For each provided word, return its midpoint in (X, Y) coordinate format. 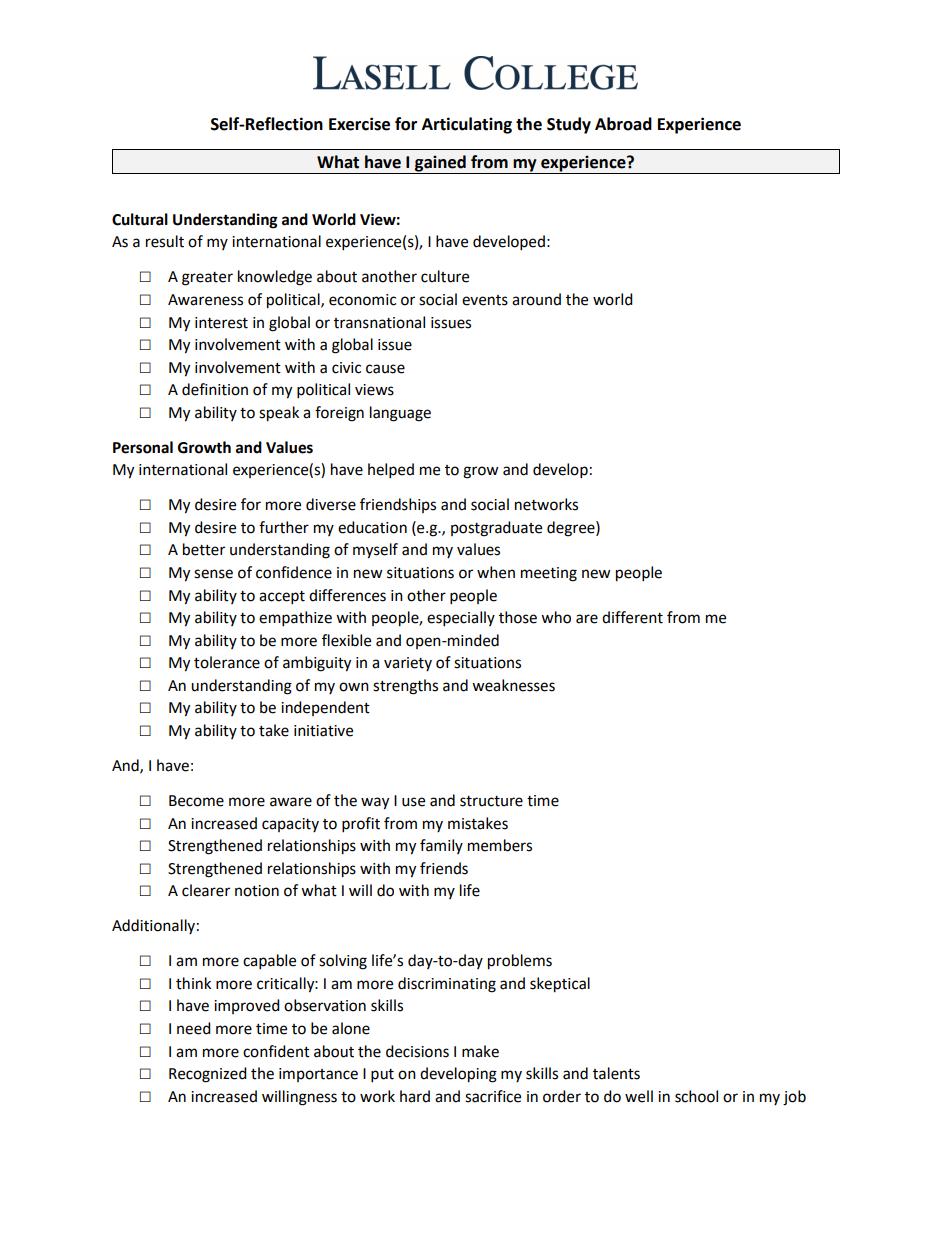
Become (196, 801)
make (480, 1051)
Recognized (208, 1075)
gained (440, 164)
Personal (143, 447)
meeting (549, 574)
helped (391, 471)
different (632, 617)
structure (491, 801)
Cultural (140, 219)
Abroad (623, 124)
